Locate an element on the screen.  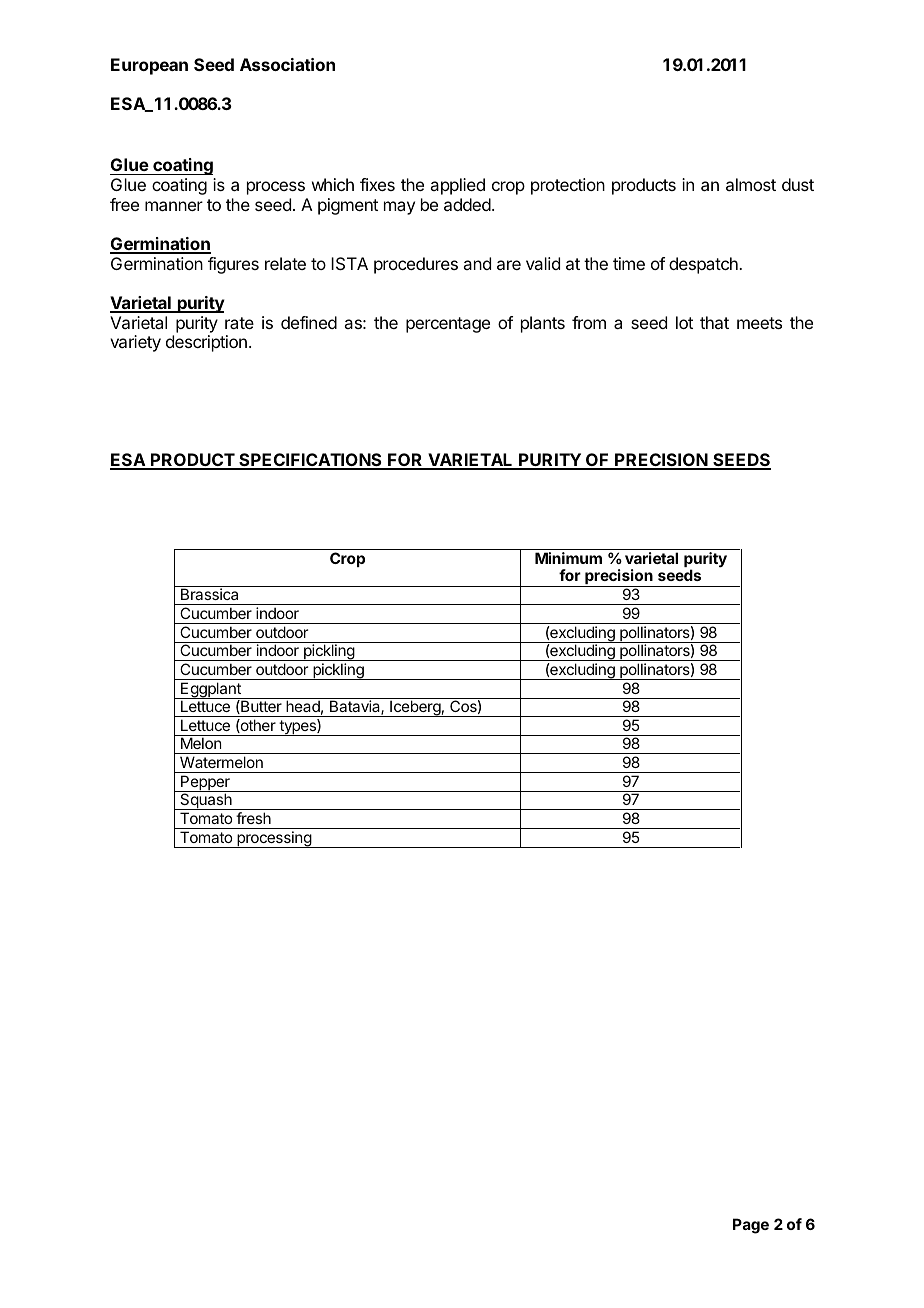
applied is located at coordinates (457, 186).
